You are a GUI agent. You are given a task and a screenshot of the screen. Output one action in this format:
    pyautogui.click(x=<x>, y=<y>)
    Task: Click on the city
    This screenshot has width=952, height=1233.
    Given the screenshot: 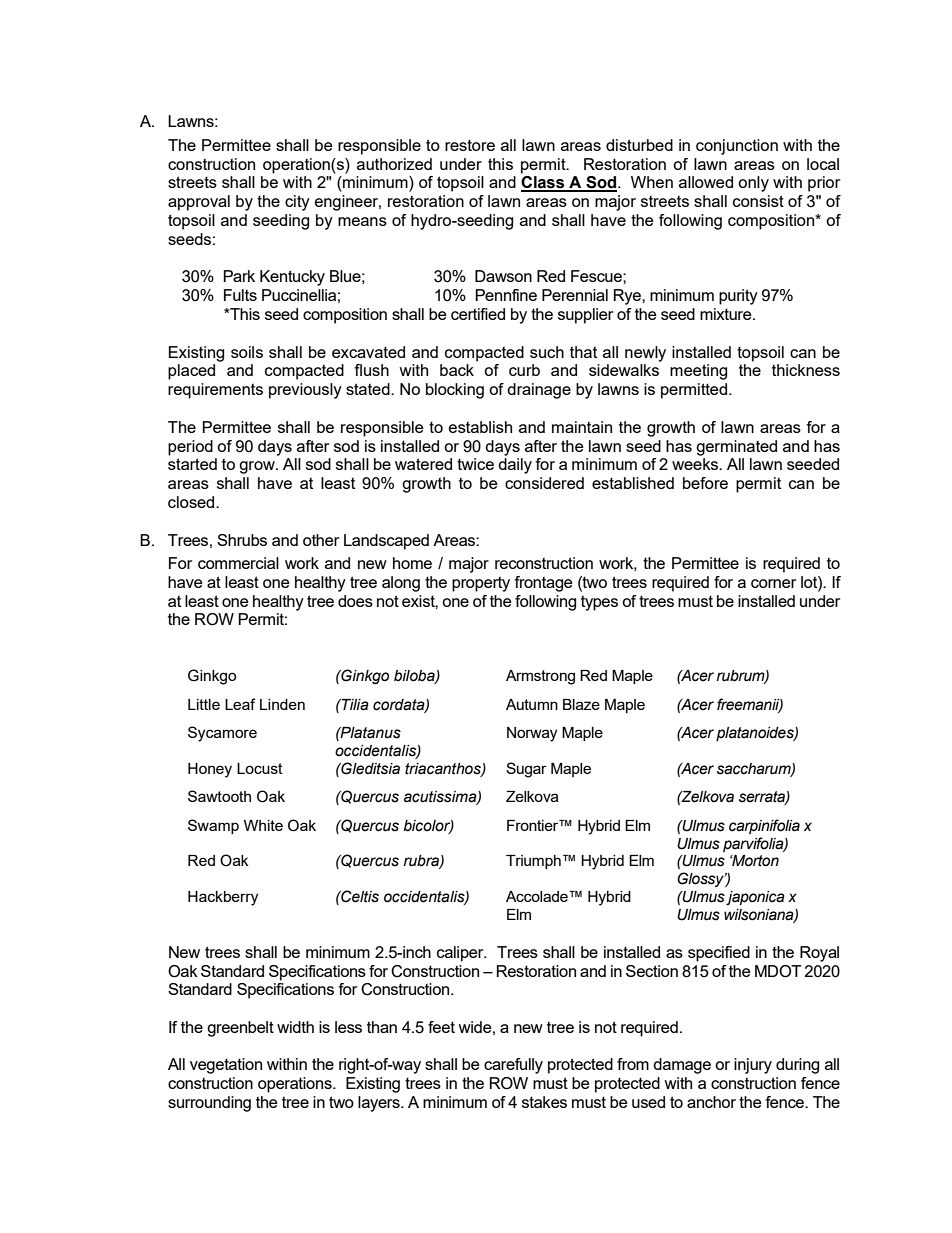 What is the action you would take?
    pyautogui.click(x=297, y=203)
